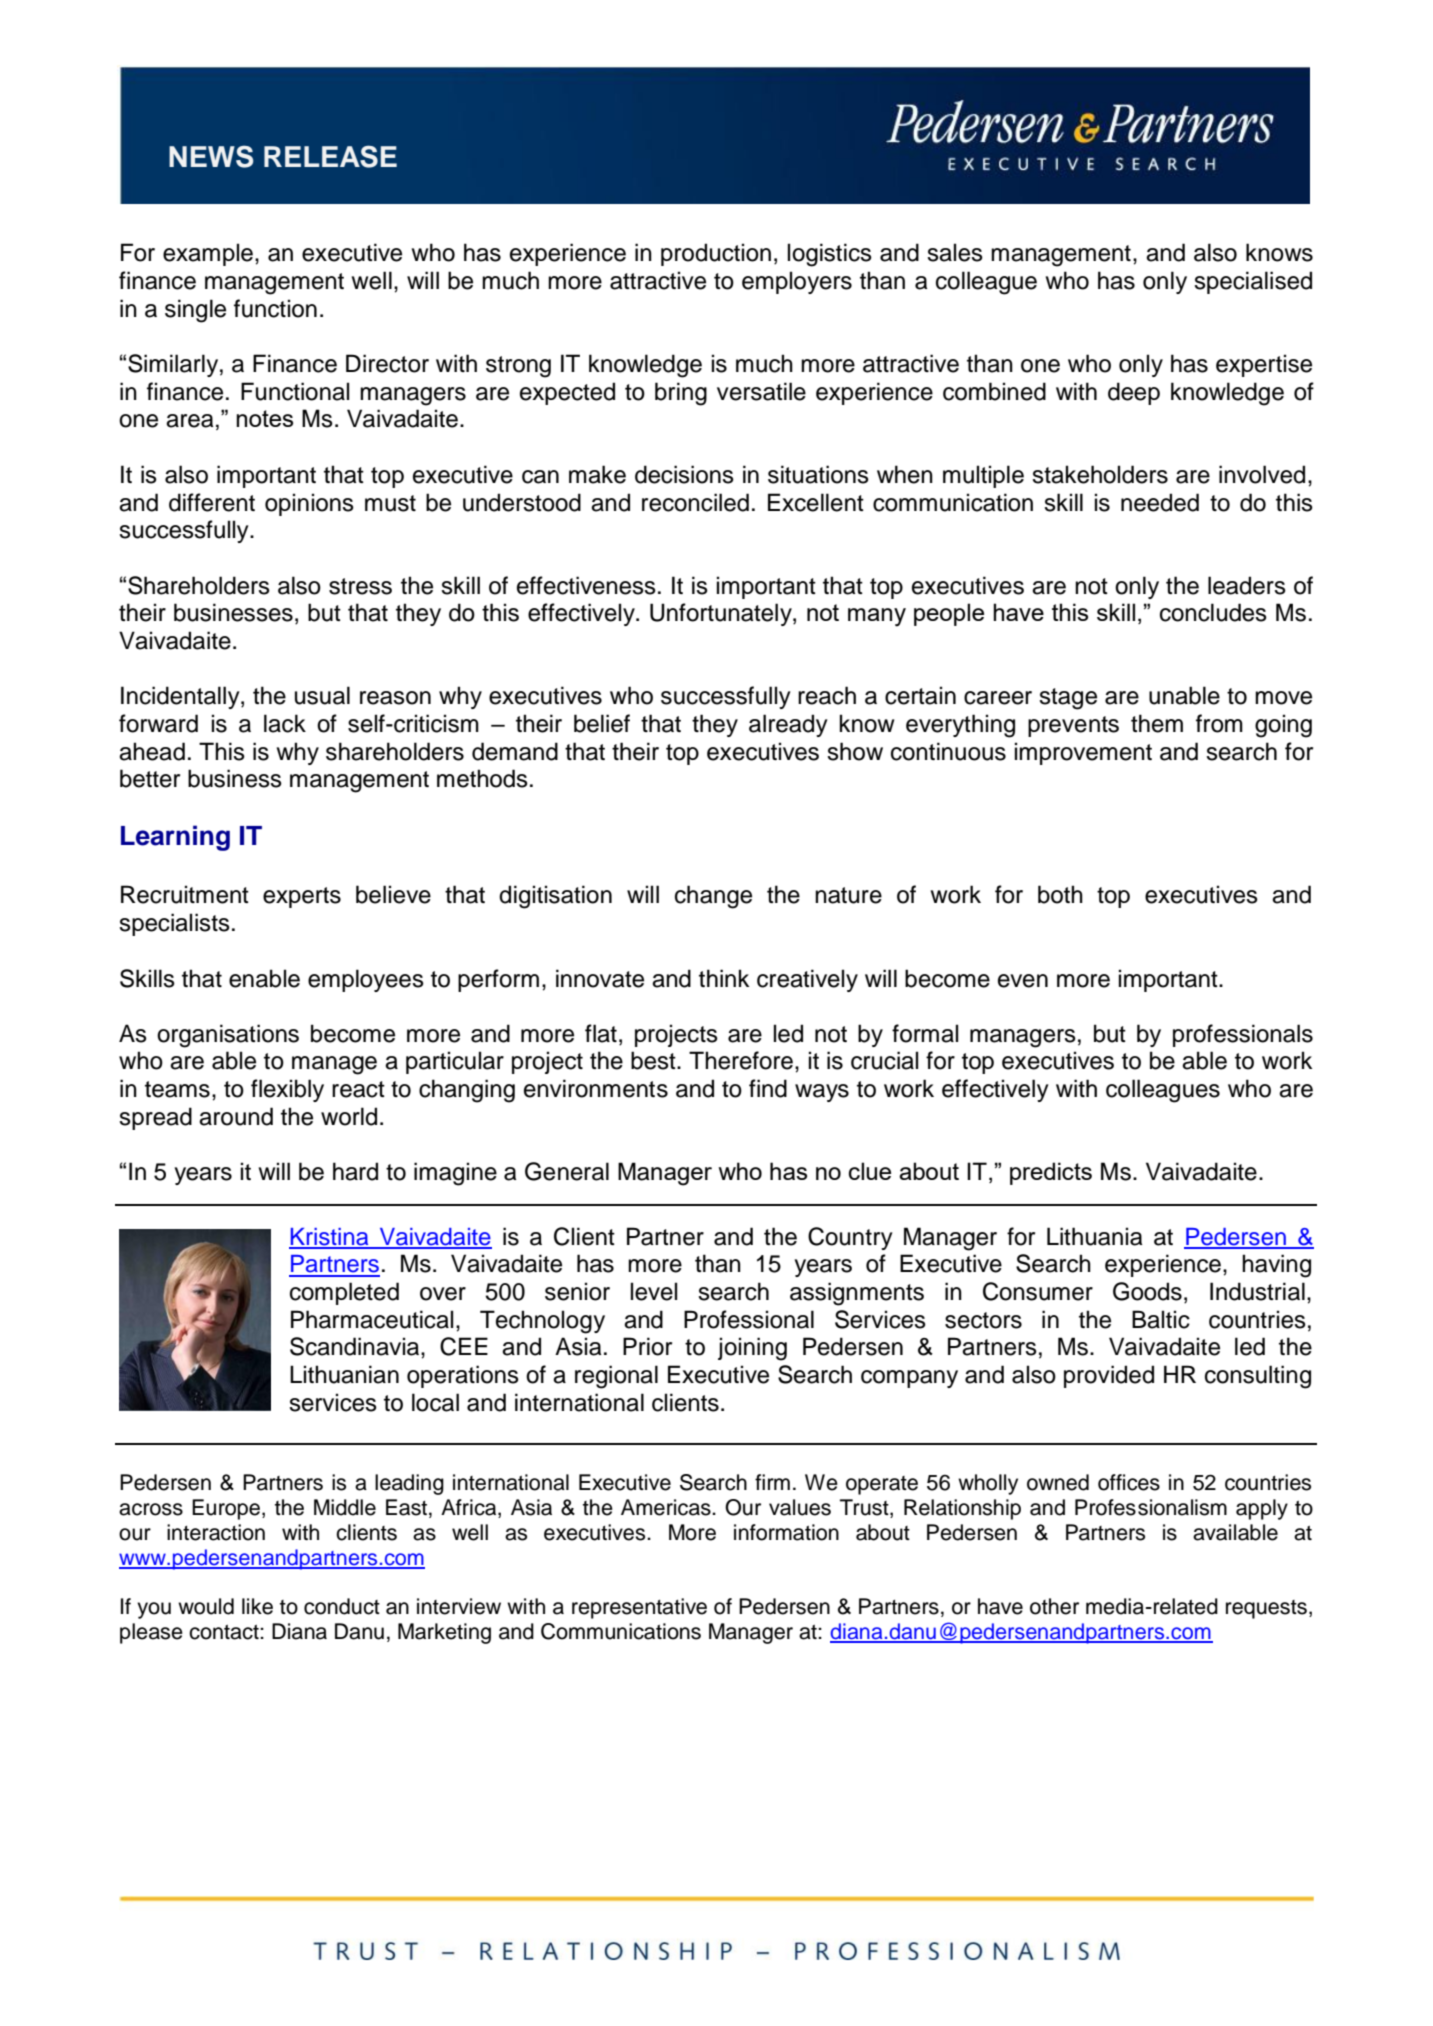 The height and width of the document is (2026, 1433). Describe the element at coordinates (330, 156) in the document. I see `RELEASE` at that location.
